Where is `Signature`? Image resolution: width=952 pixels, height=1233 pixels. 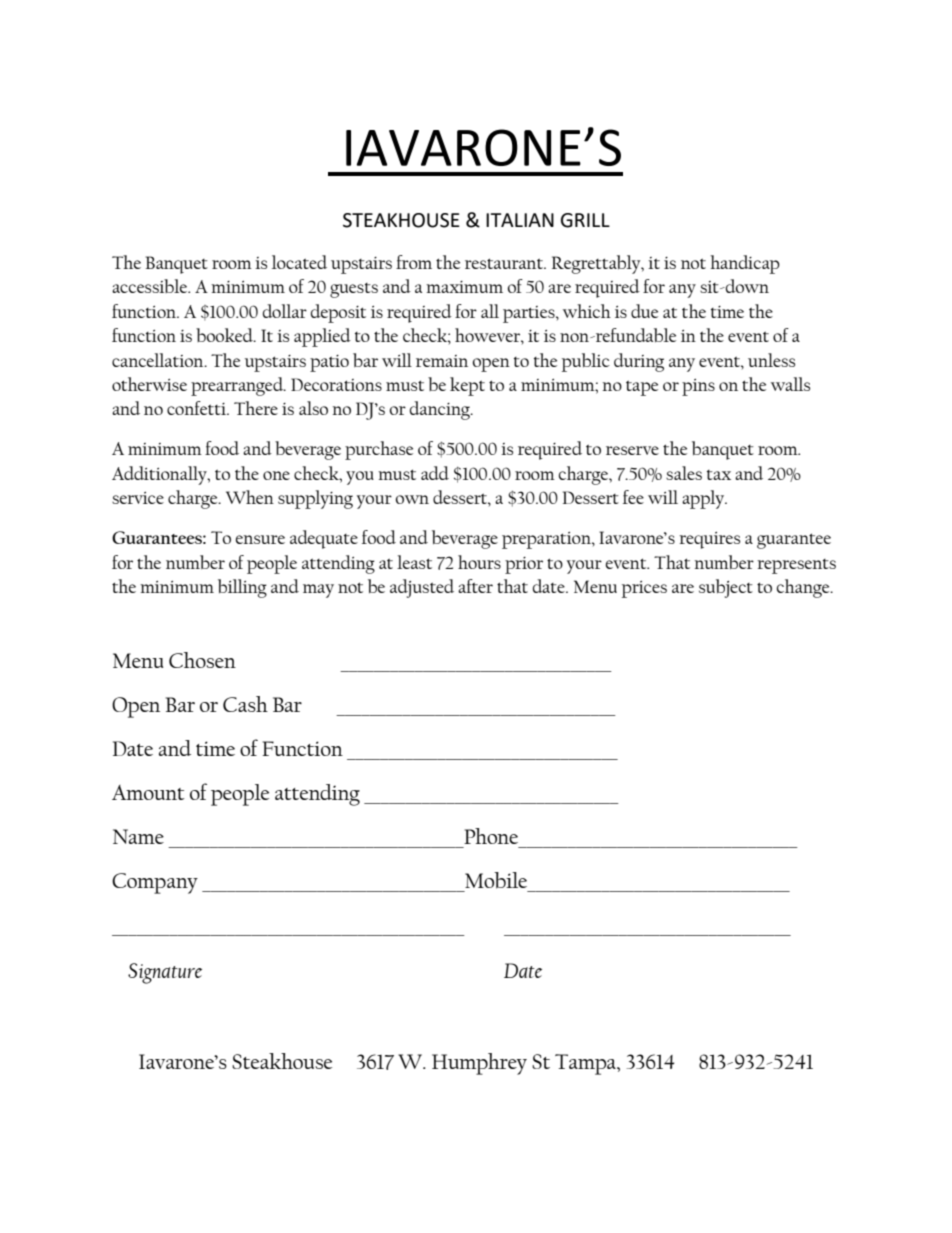
Signature is located at coordinates (165, 973).
